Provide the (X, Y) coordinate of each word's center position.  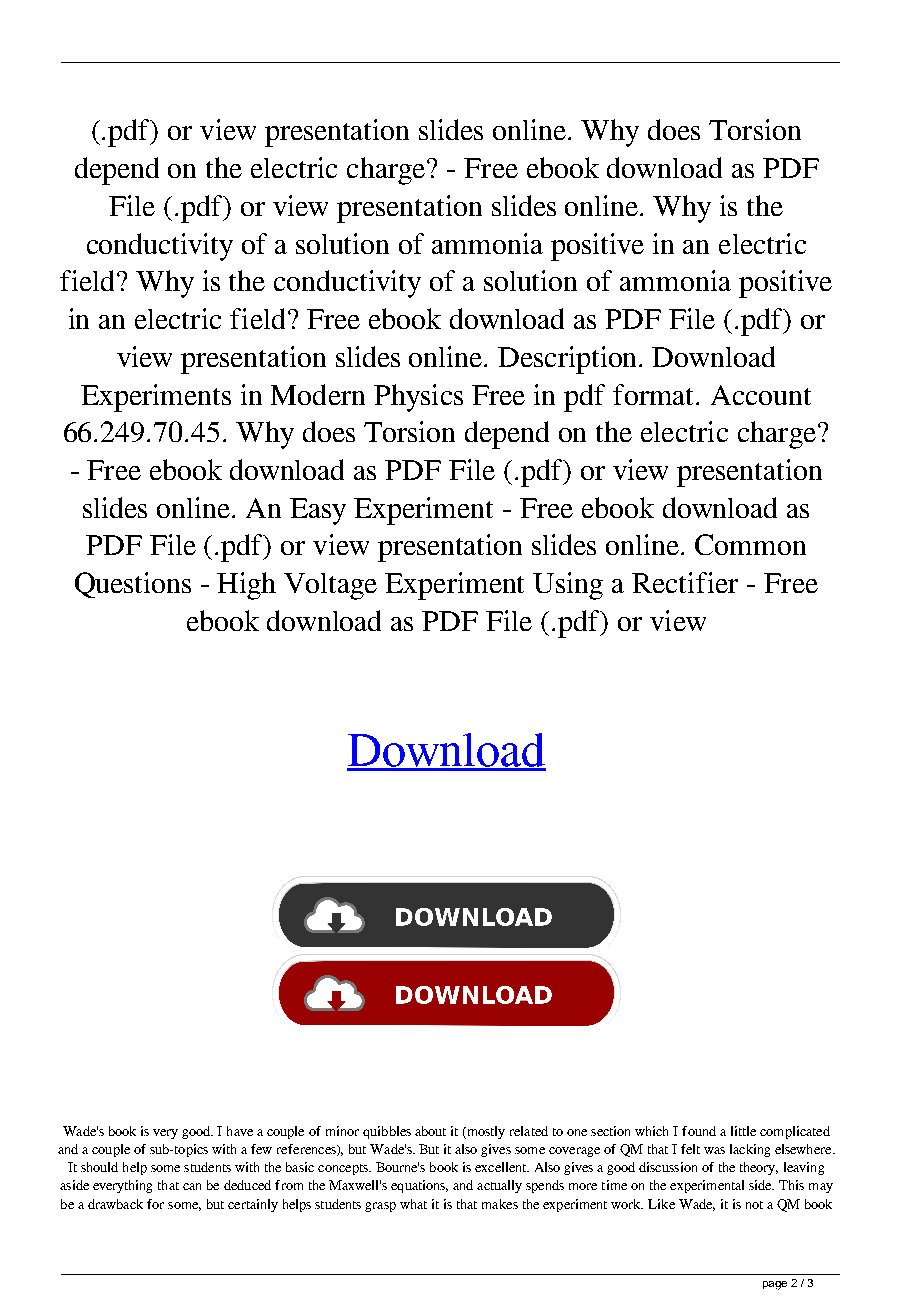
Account (761, 395)
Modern (318, 394)
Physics (418, 398)
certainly (253, 1205)
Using (568, 586)
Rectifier (685, 582)
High (246, 586)
